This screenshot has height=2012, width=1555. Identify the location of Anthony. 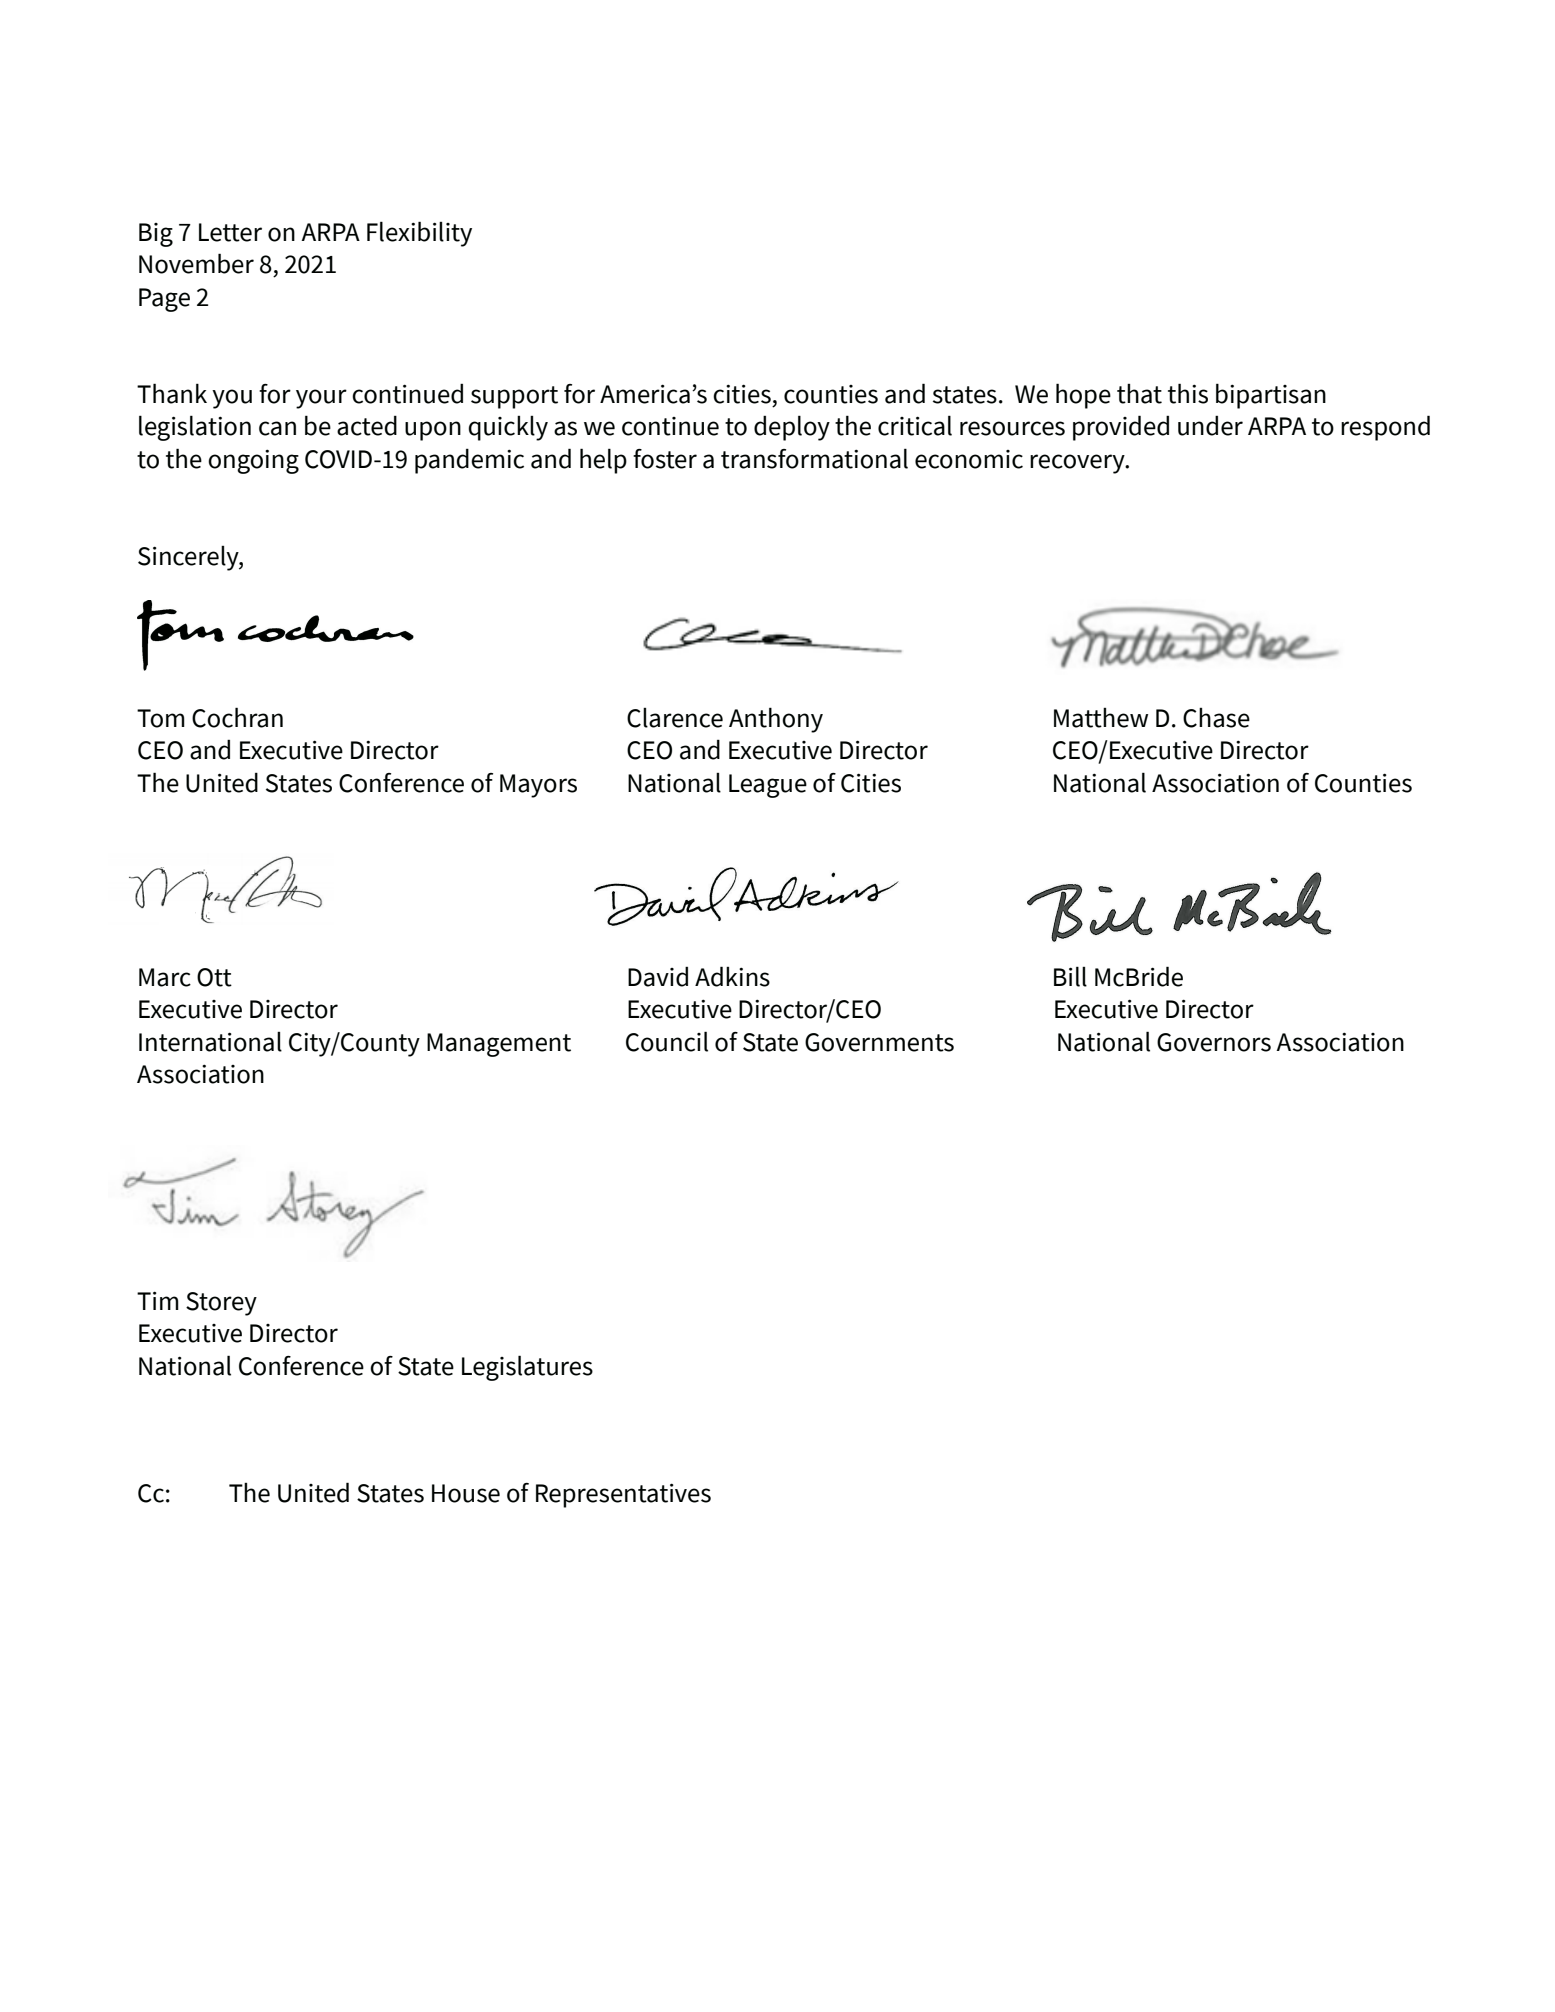
(776, 720).
